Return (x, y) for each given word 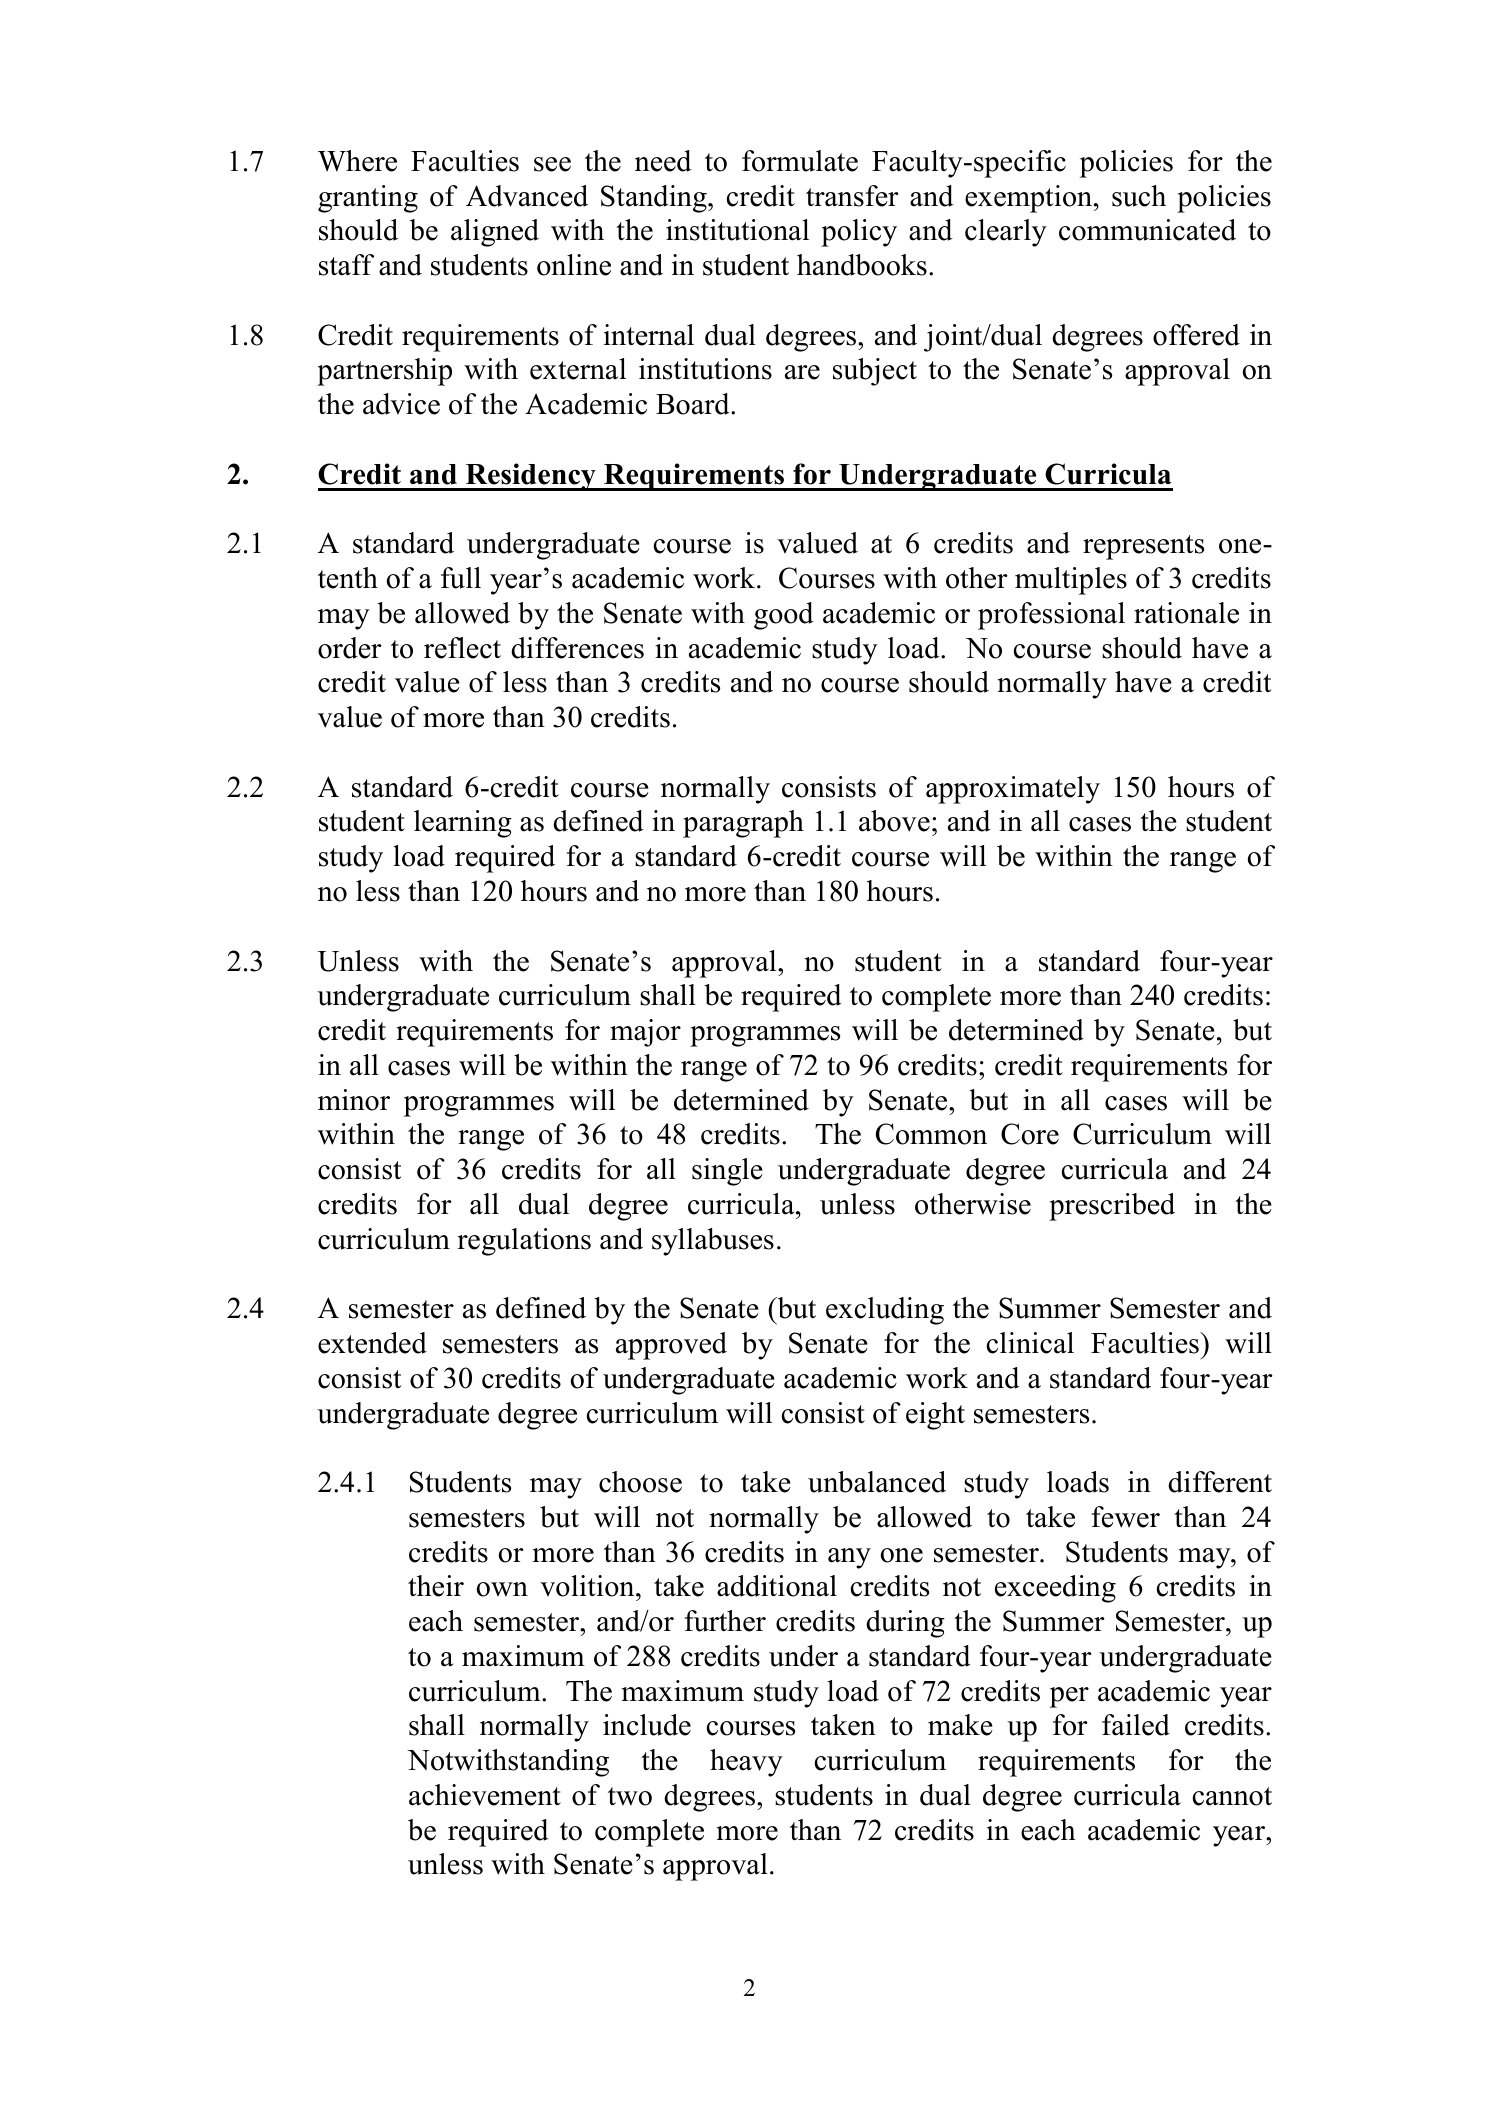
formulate (800, 161)
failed (1136, 1725)
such (1139, 196)
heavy (746, 1763)
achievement (485, 1795)
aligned (495, 233)
